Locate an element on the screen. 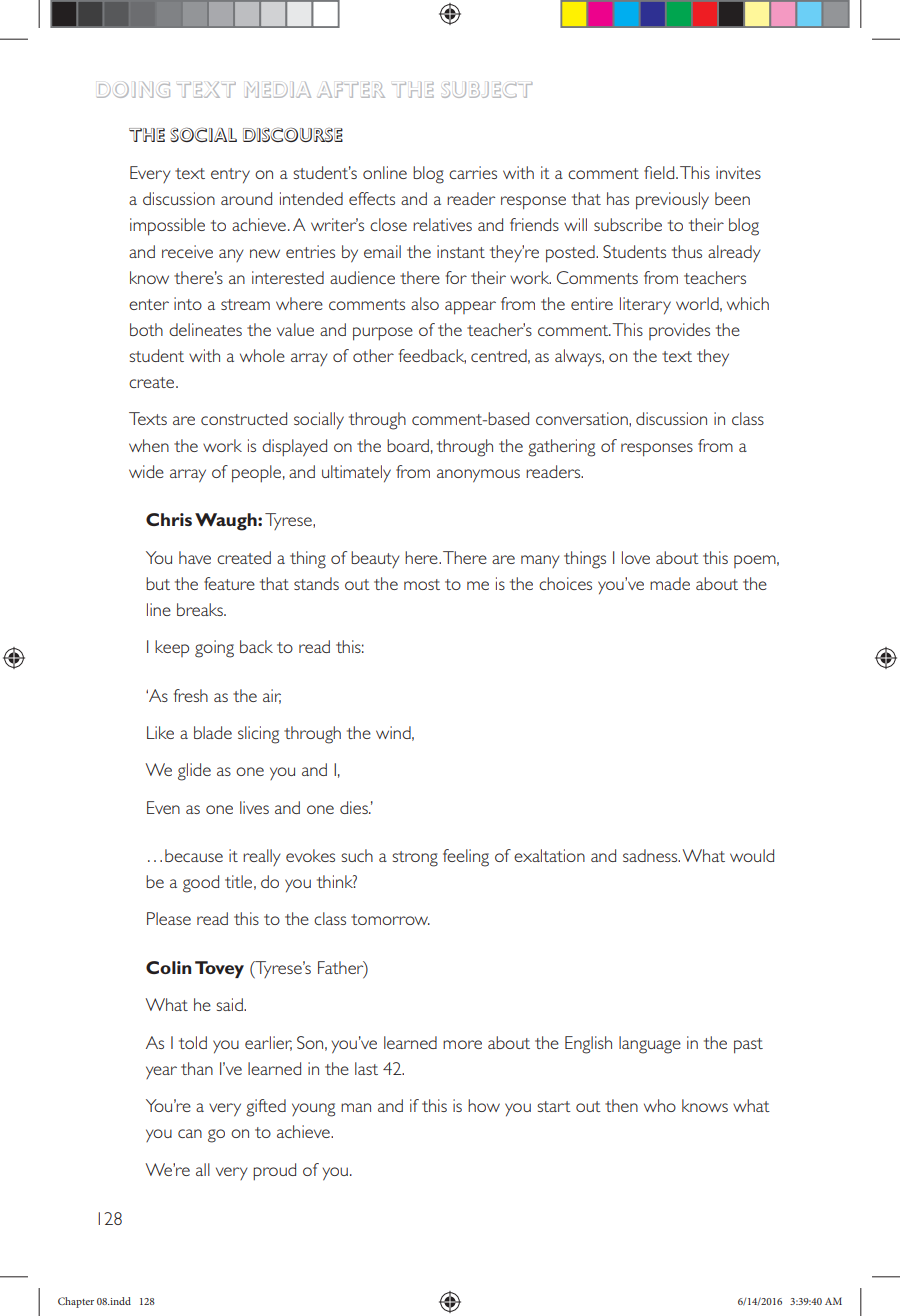 Image resolution: width=900 pixels, height=1316 pixels. Subject is located at coordinates (487, 90).
